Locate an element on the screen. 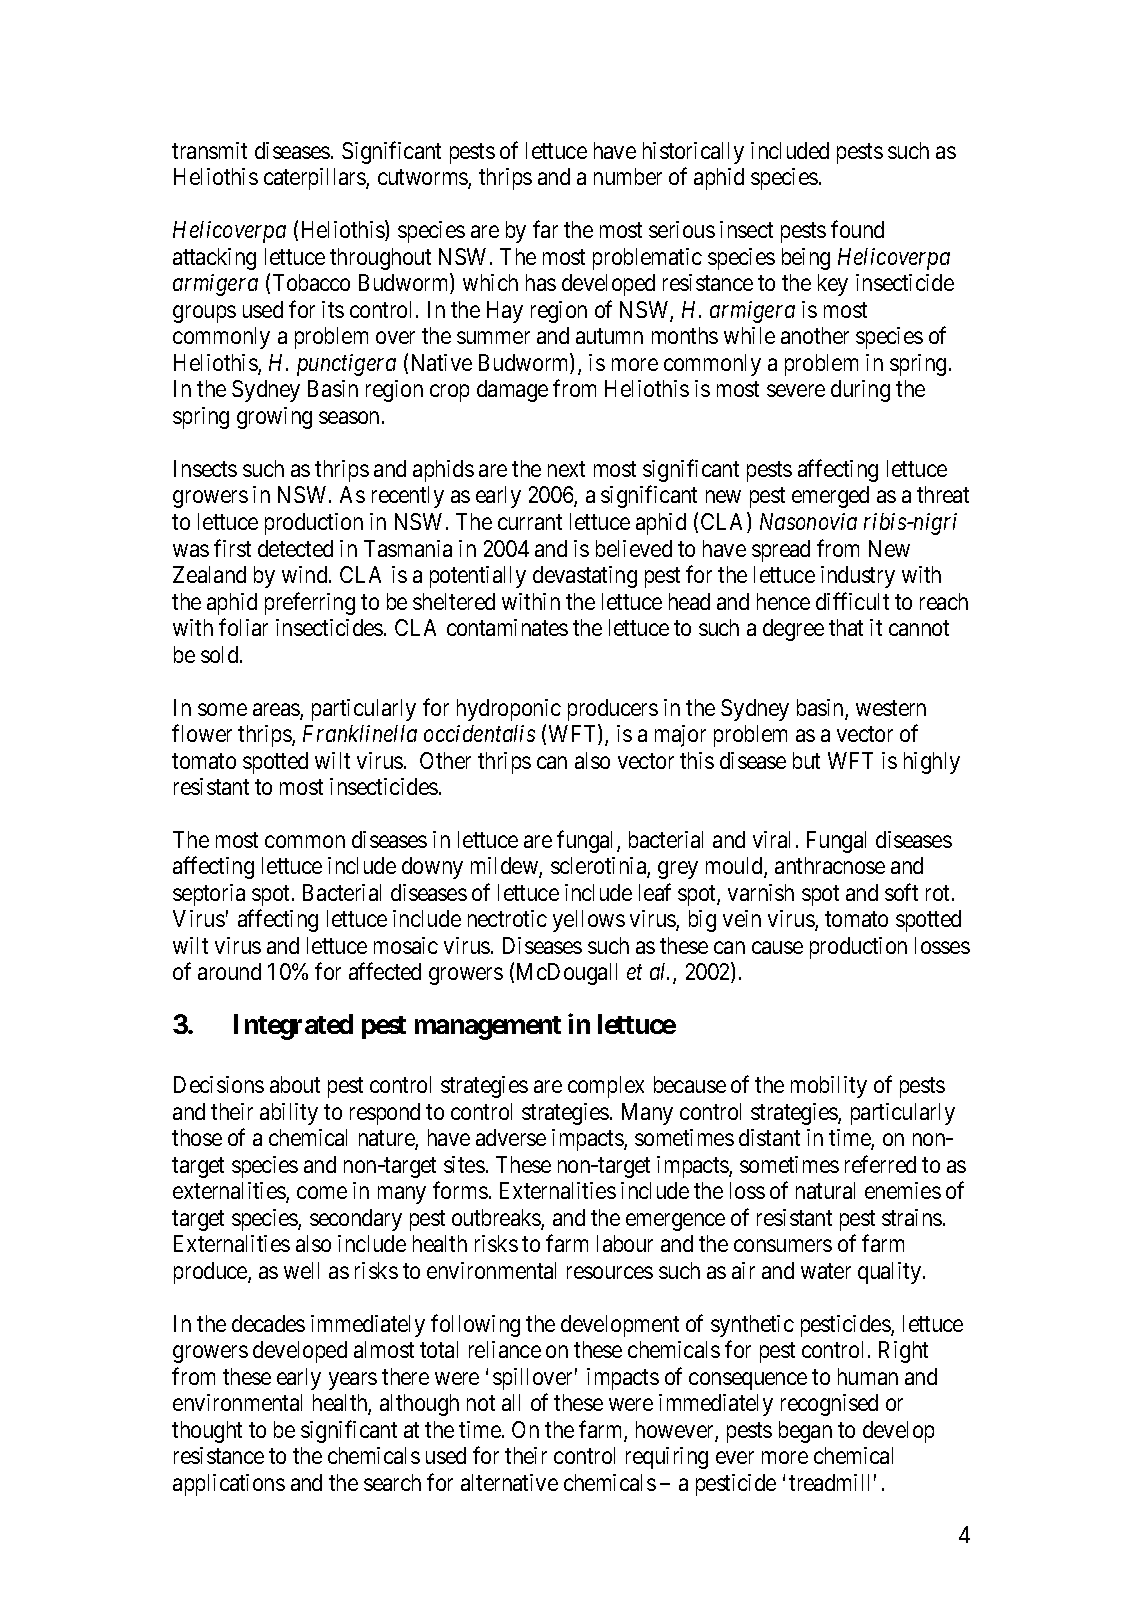 This screenshot has height=1617, width=1143. yellows is located at coordinates (589, 921).
